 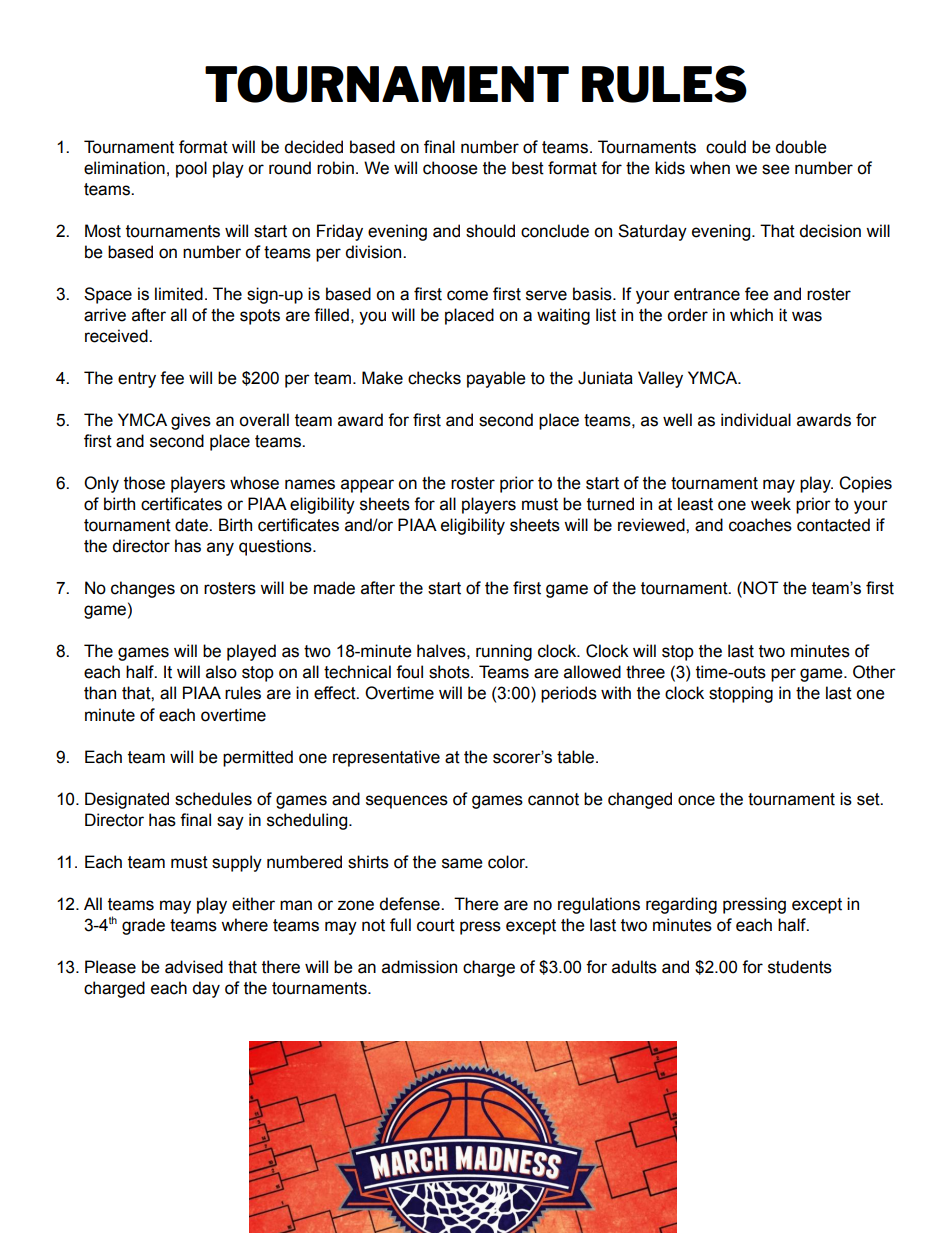 I want to click on payable, so click(x=496, y=379).
